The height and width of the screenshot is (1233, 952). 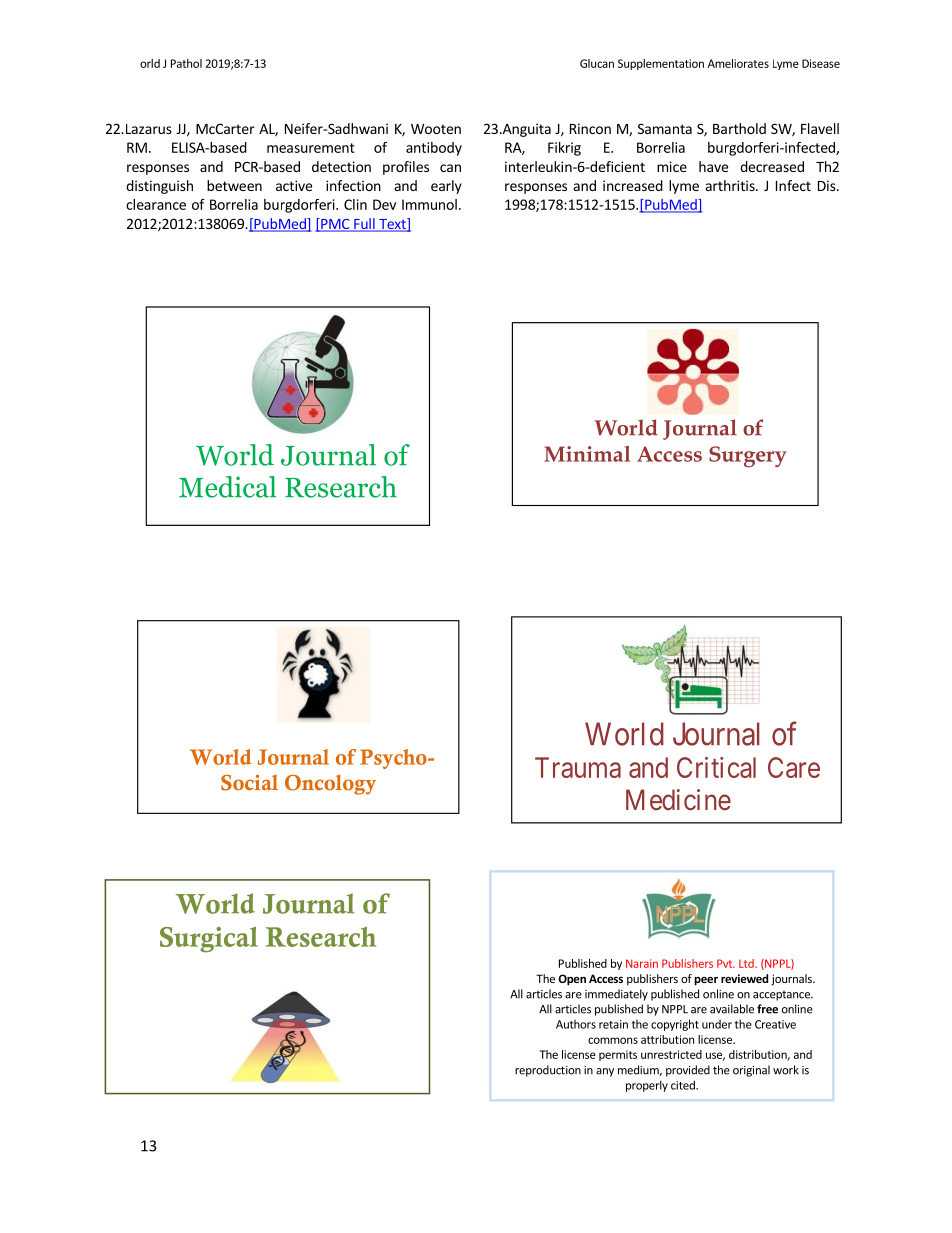 What do you see at coordinates (209, 940) in the screenshot?
I see `Surgical` at bounding box center [209, 940].
